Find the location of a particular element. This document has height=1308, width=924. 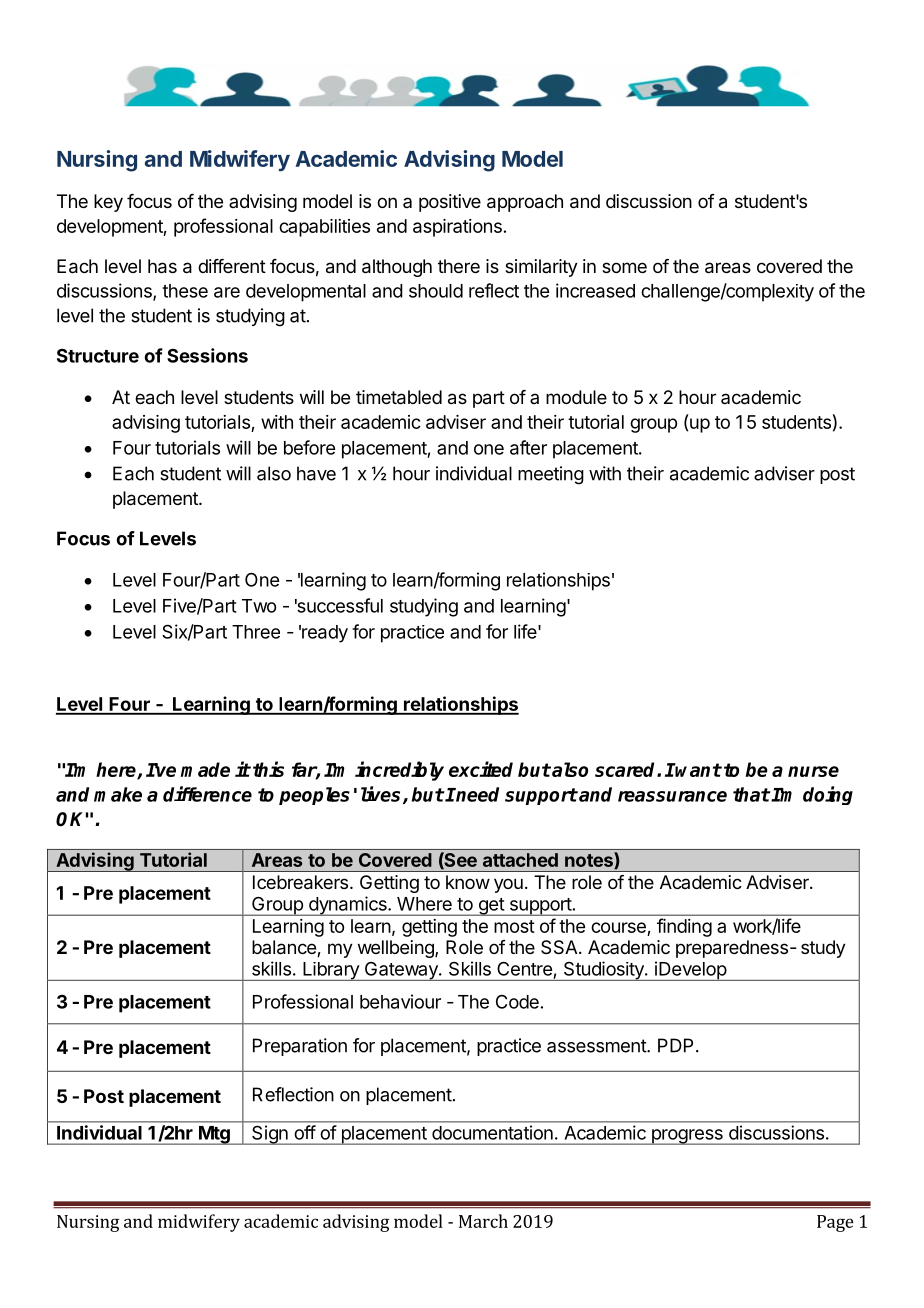

Icebreakers is located at coordinates (300, 882).
